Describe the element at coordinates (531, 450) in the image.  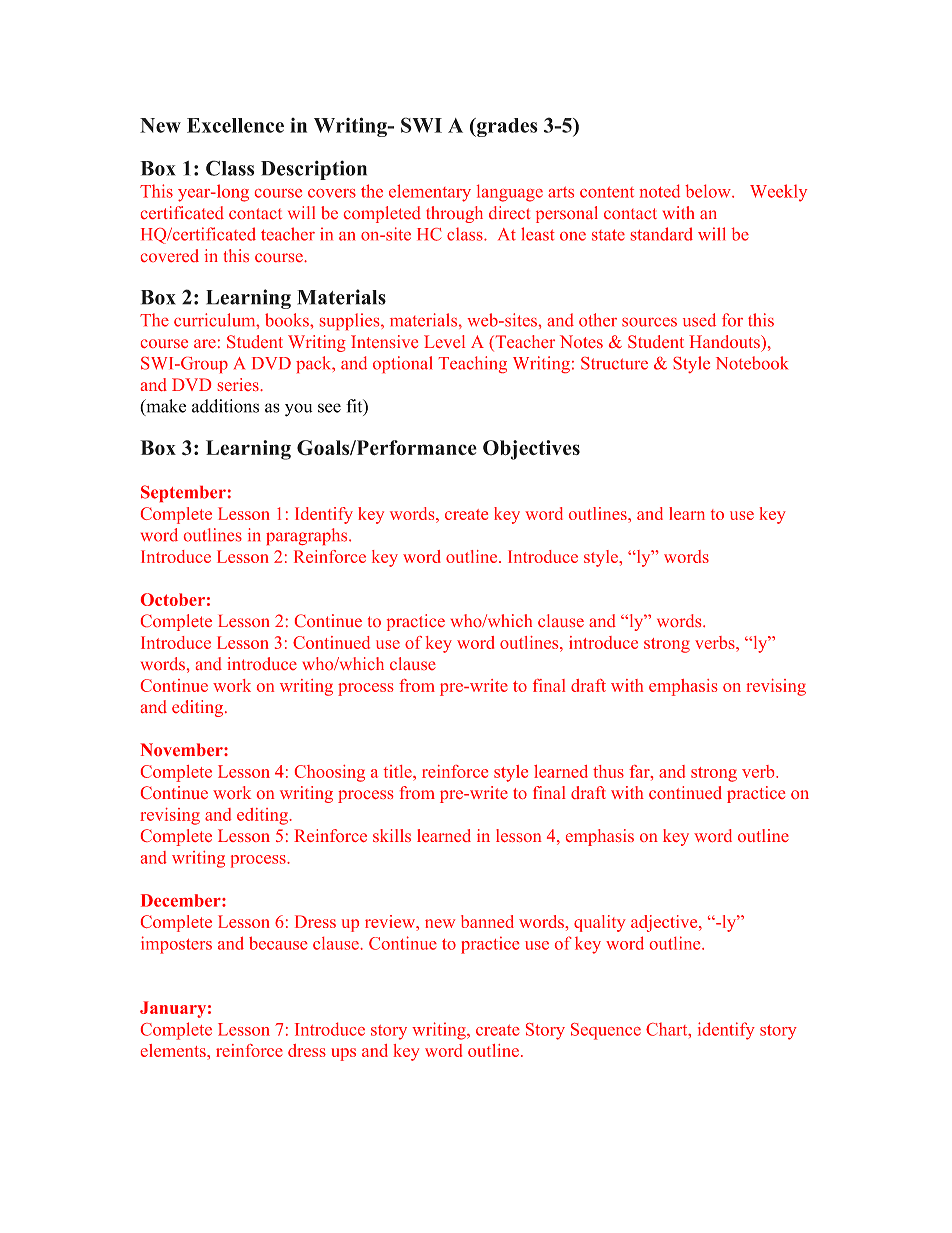
I see `Objectives` at that location.
